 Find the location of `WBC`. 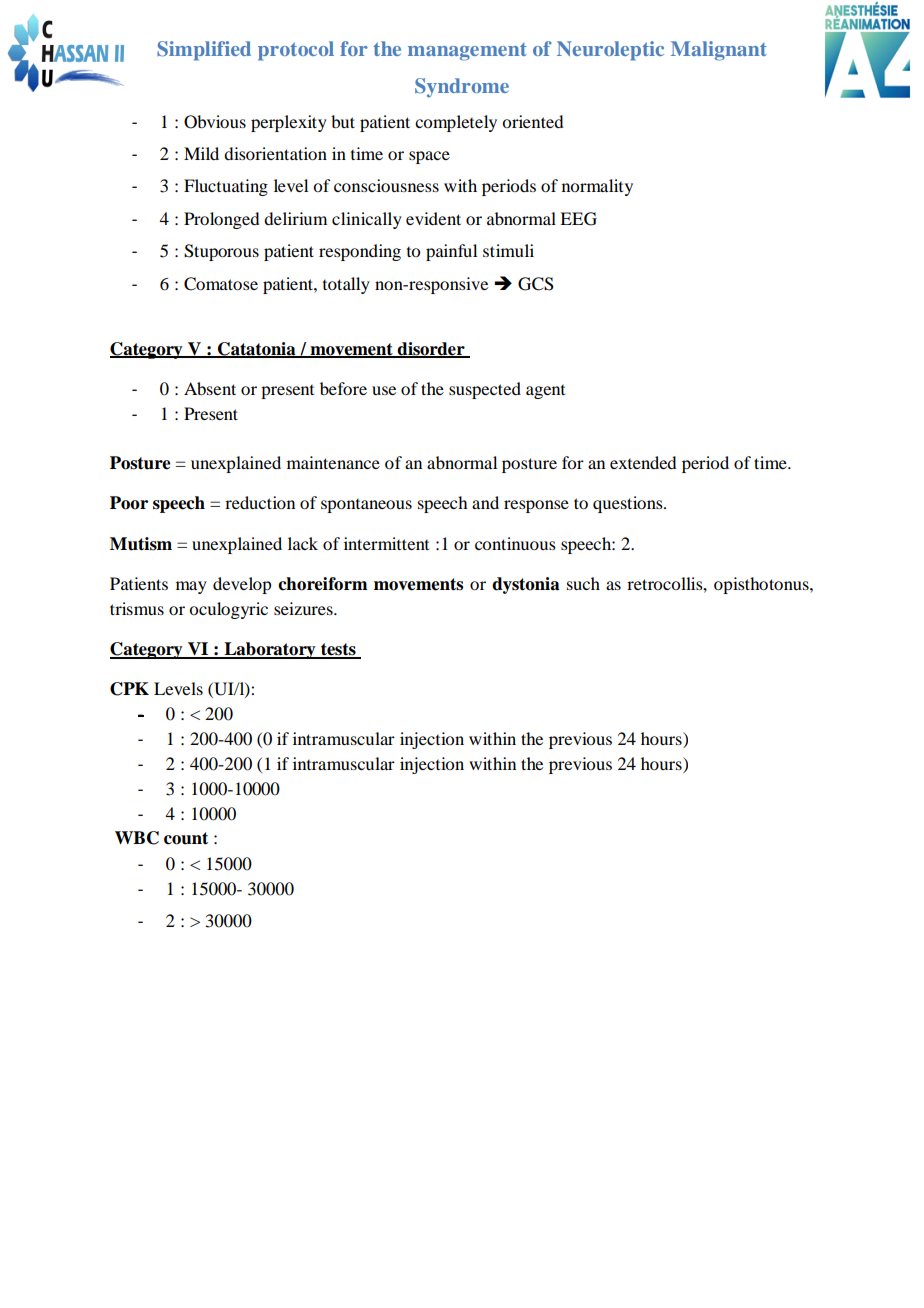

WBC is located at coordinates (137, 838).
